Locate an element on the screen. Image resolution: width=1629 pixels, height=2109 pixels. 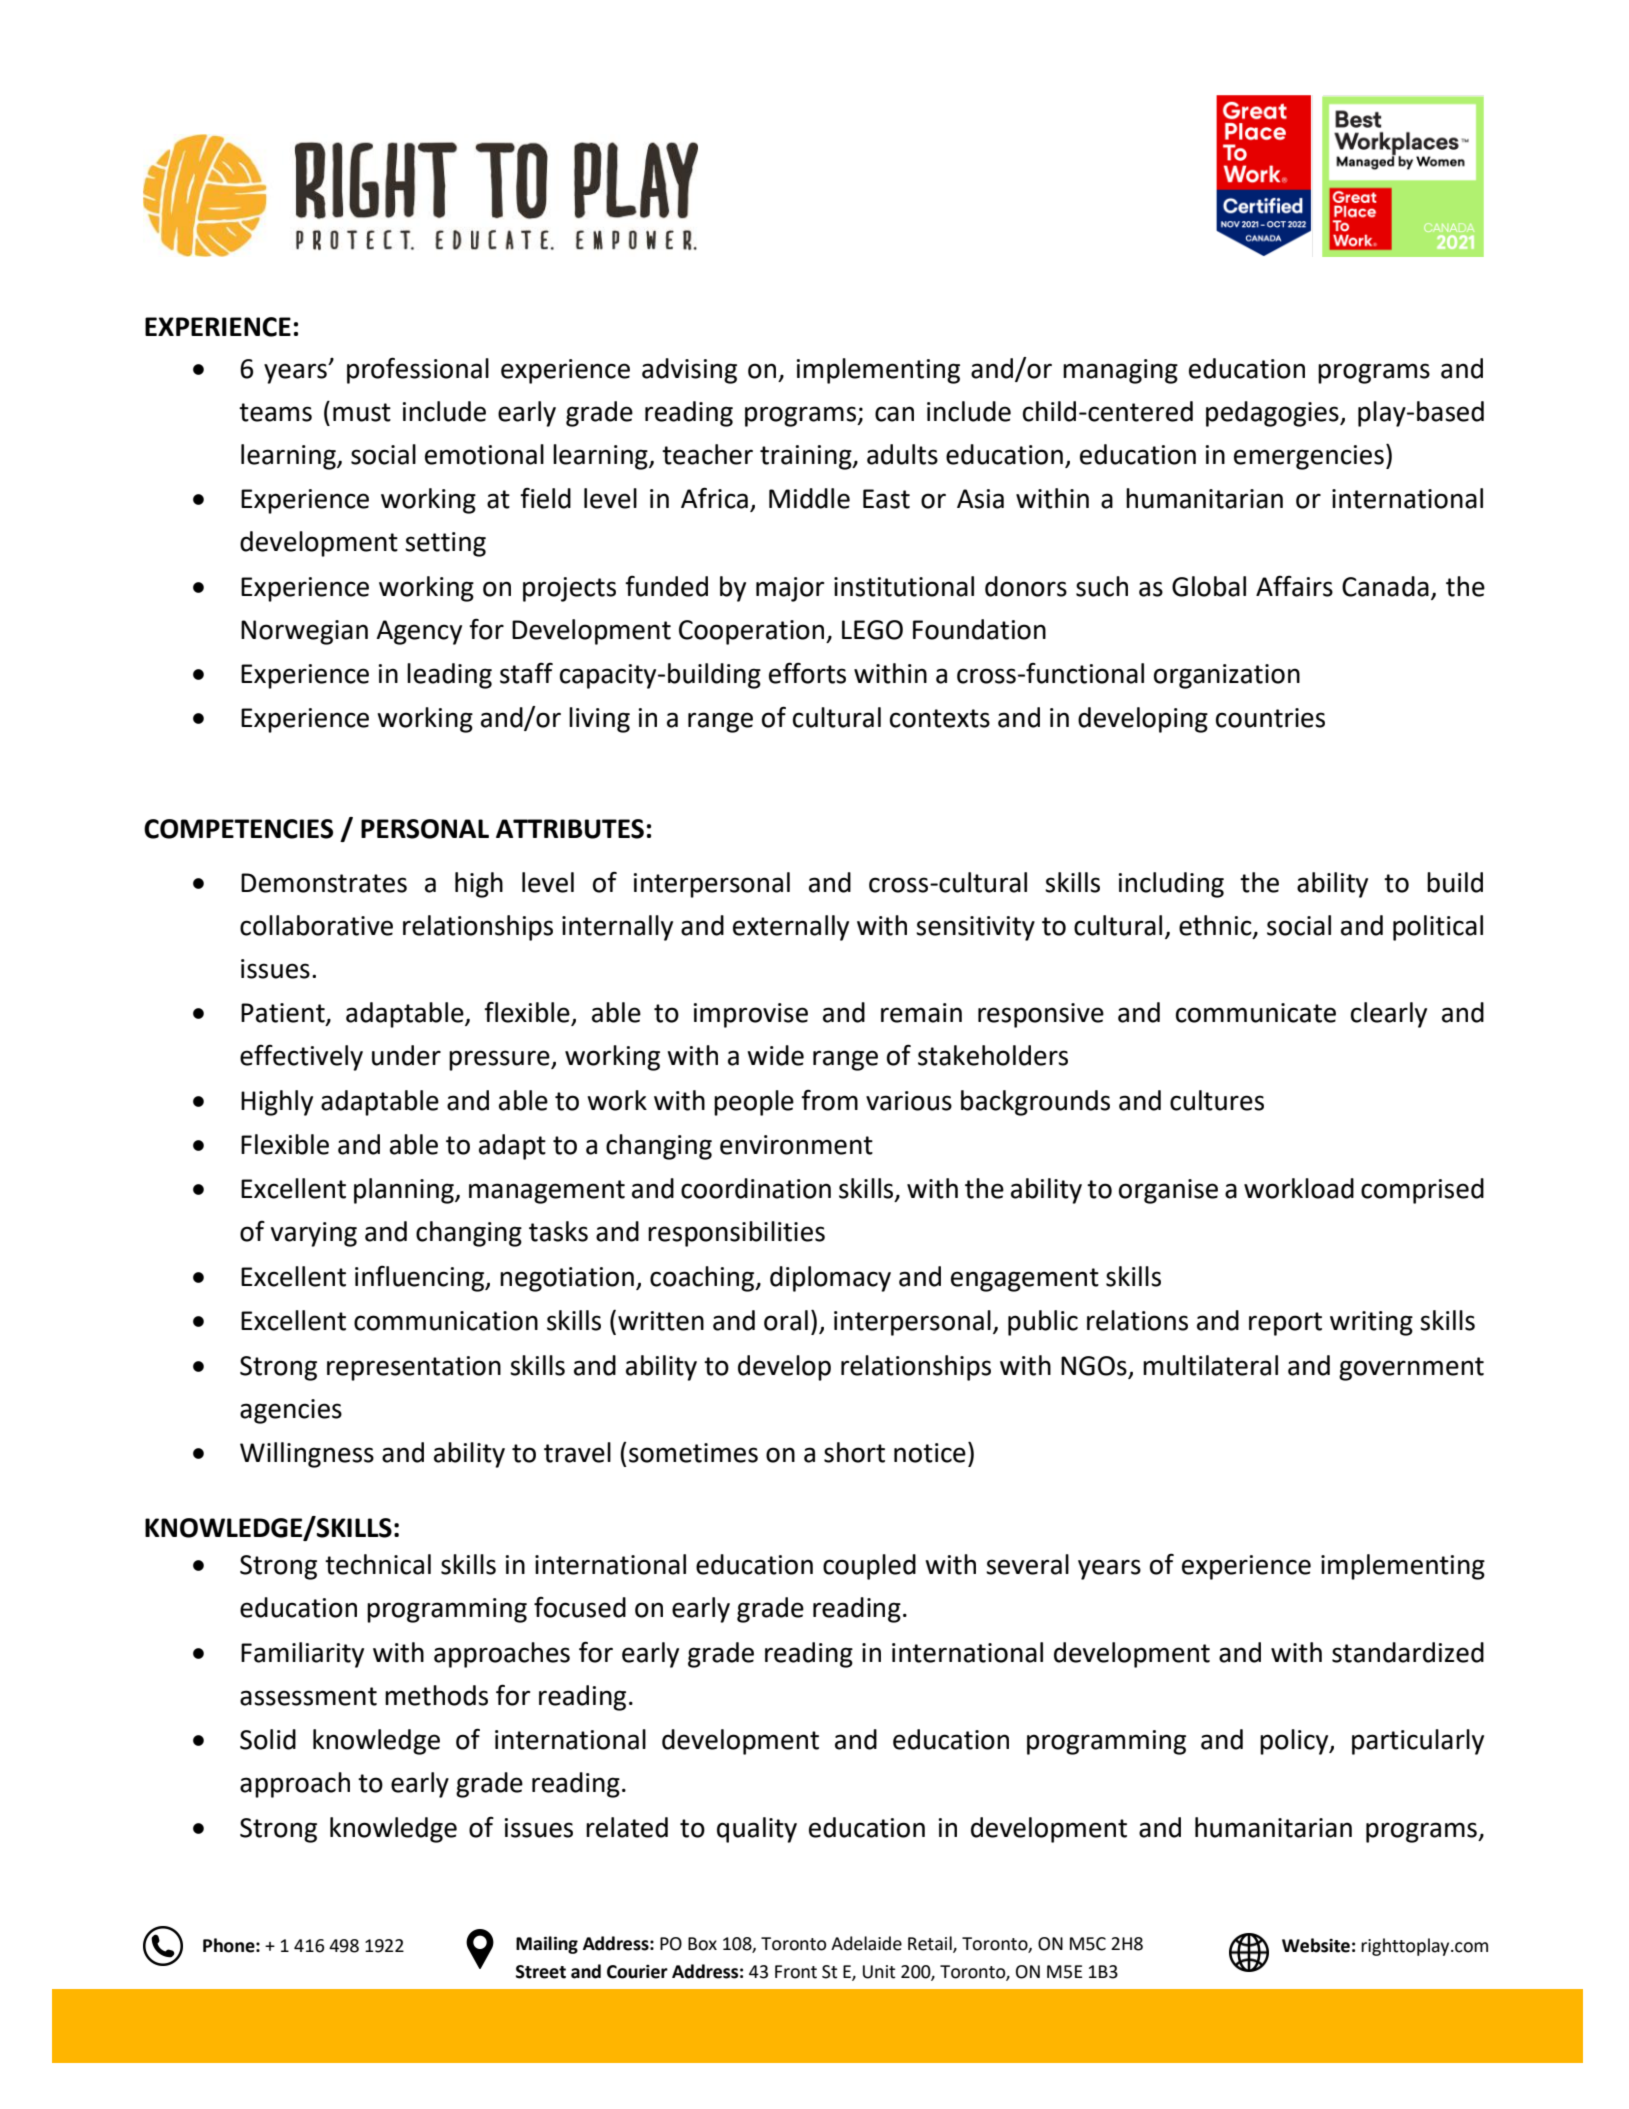
representation is located at coordinates (414, 1368).
